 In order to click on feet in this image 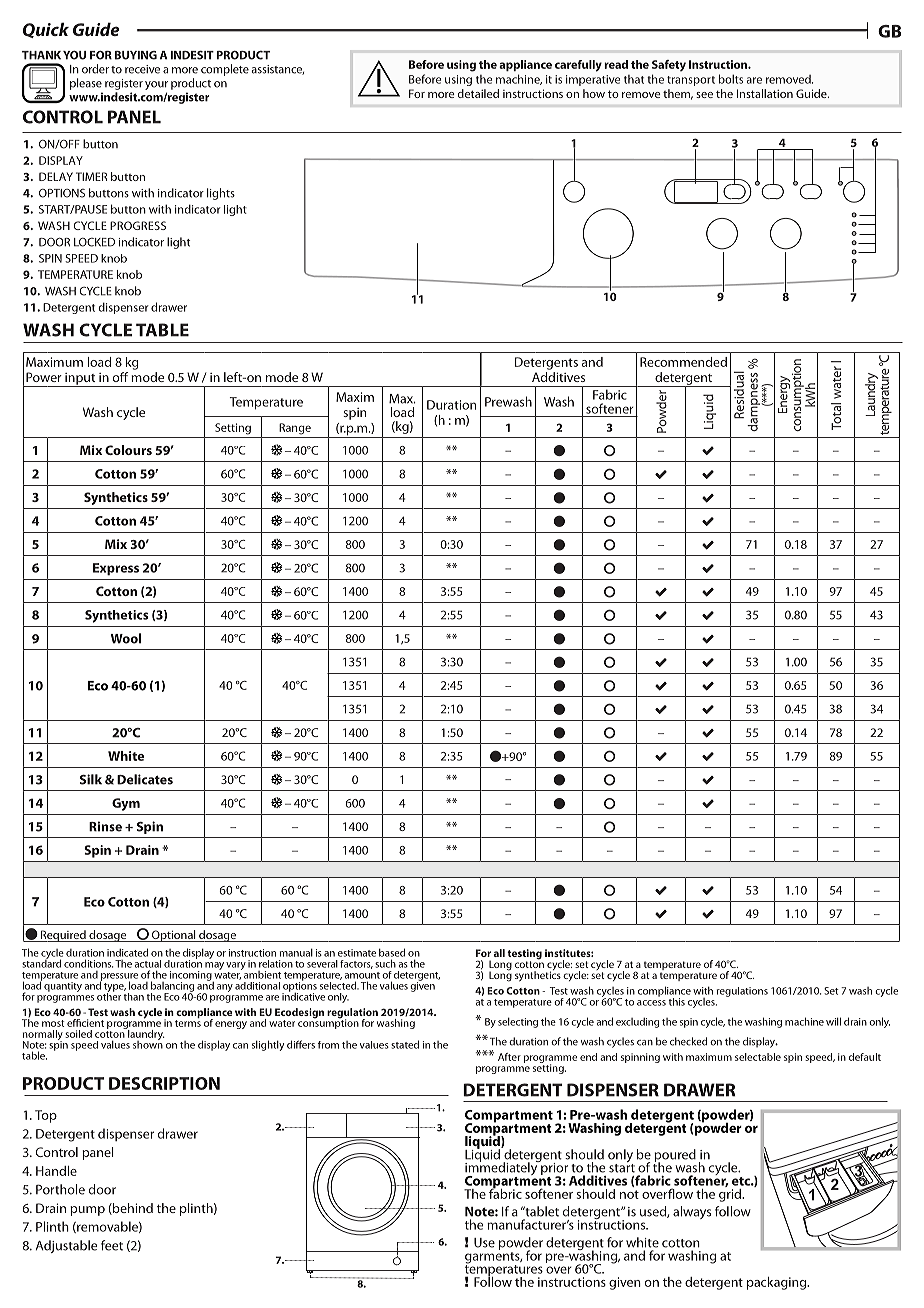, I will do `click(112, 1245)`.
